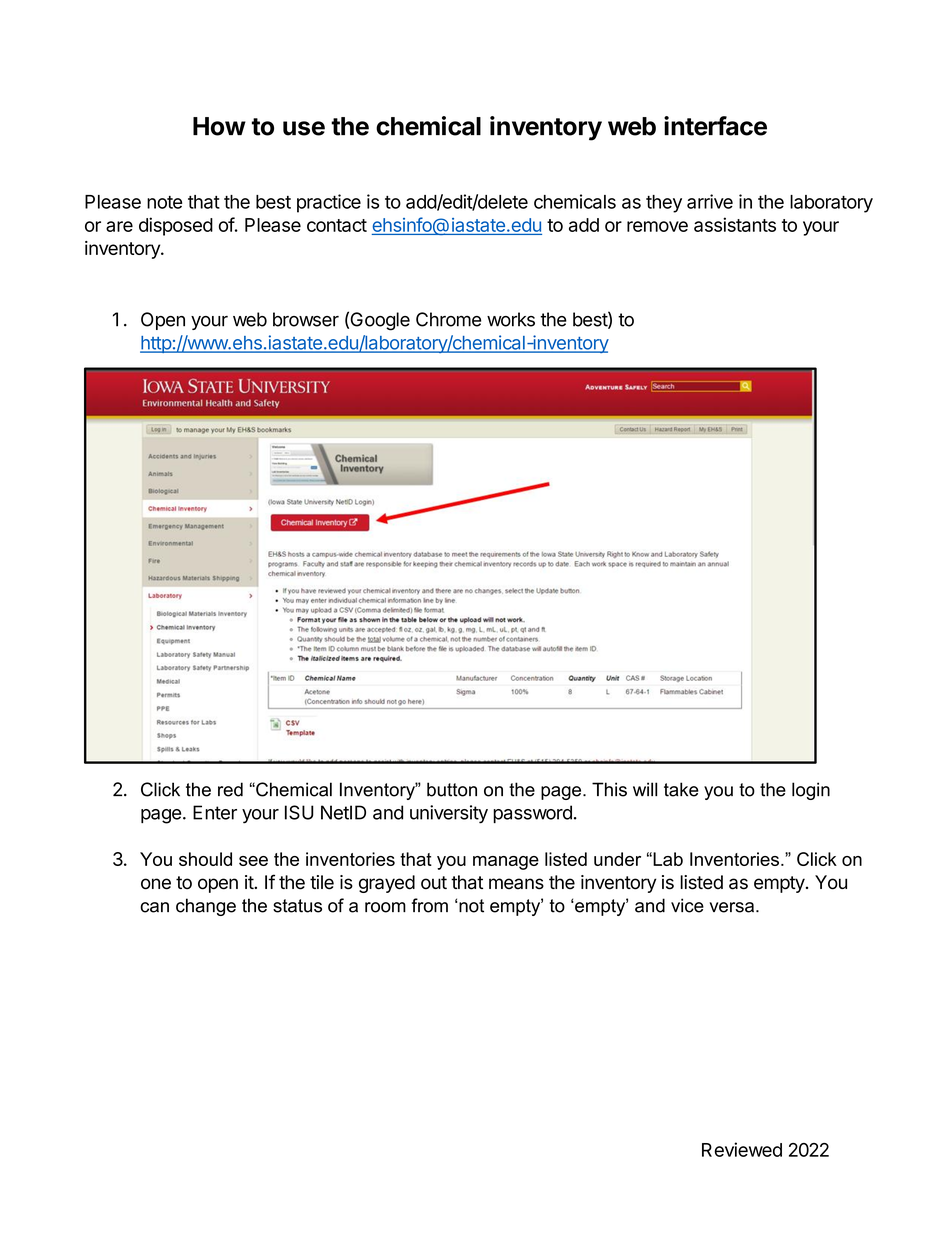 This screenshot has height=1233, width=952. Describe the element at coordinates (609, 789) in the screenshot. I see `This` at that location.
